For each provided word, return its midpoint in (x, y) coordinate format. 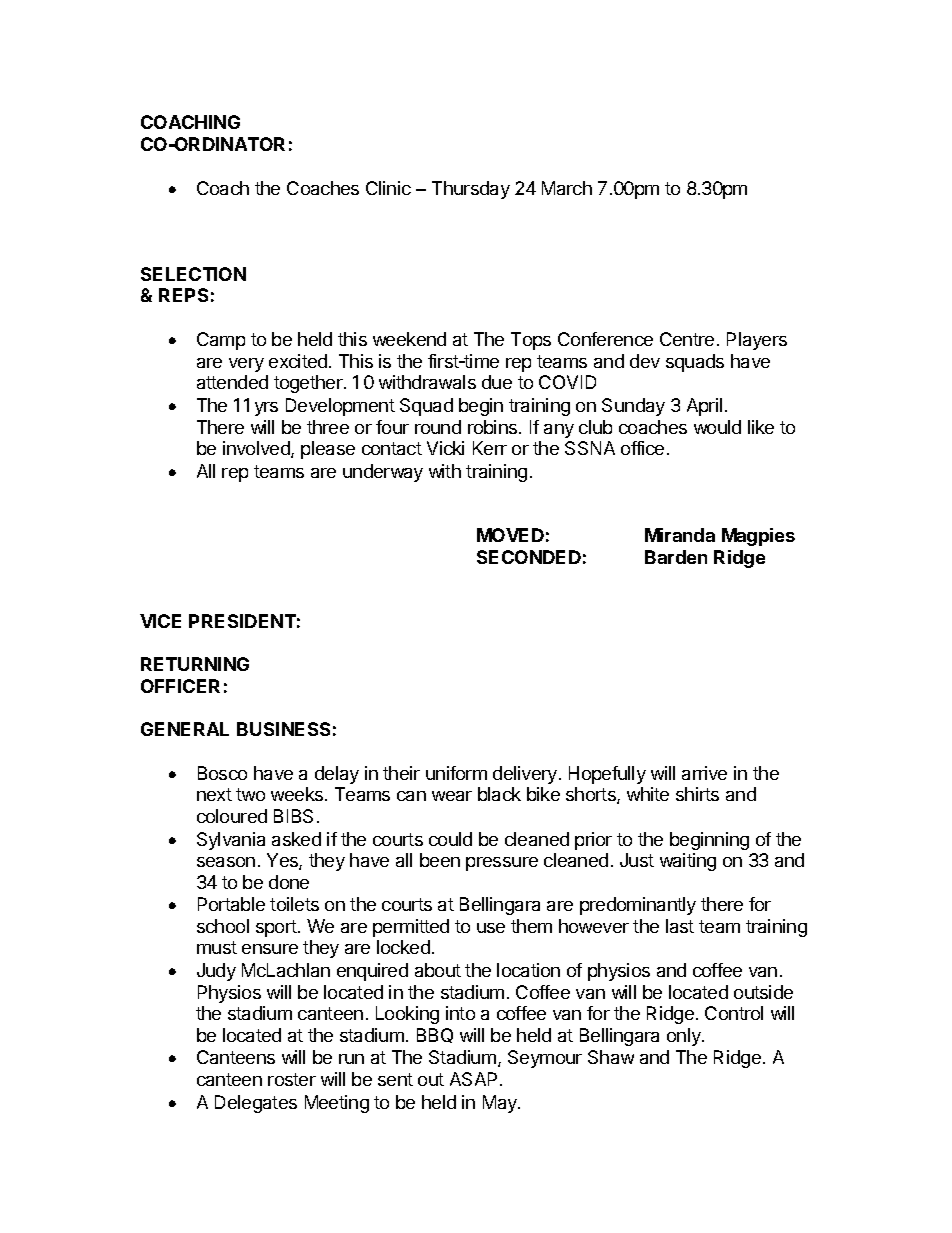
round (438, 427)
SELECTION (193, 274)
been (440, 860)
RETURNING (195, 664)
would (717, 427)
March (567, 188)
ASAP (473, 1079)
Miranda (680, 535)
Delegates (256, 1104)
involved (257, 449)
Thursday (471, 190)
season (226, 862)
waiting (688, 862)
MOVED (510, 535)
